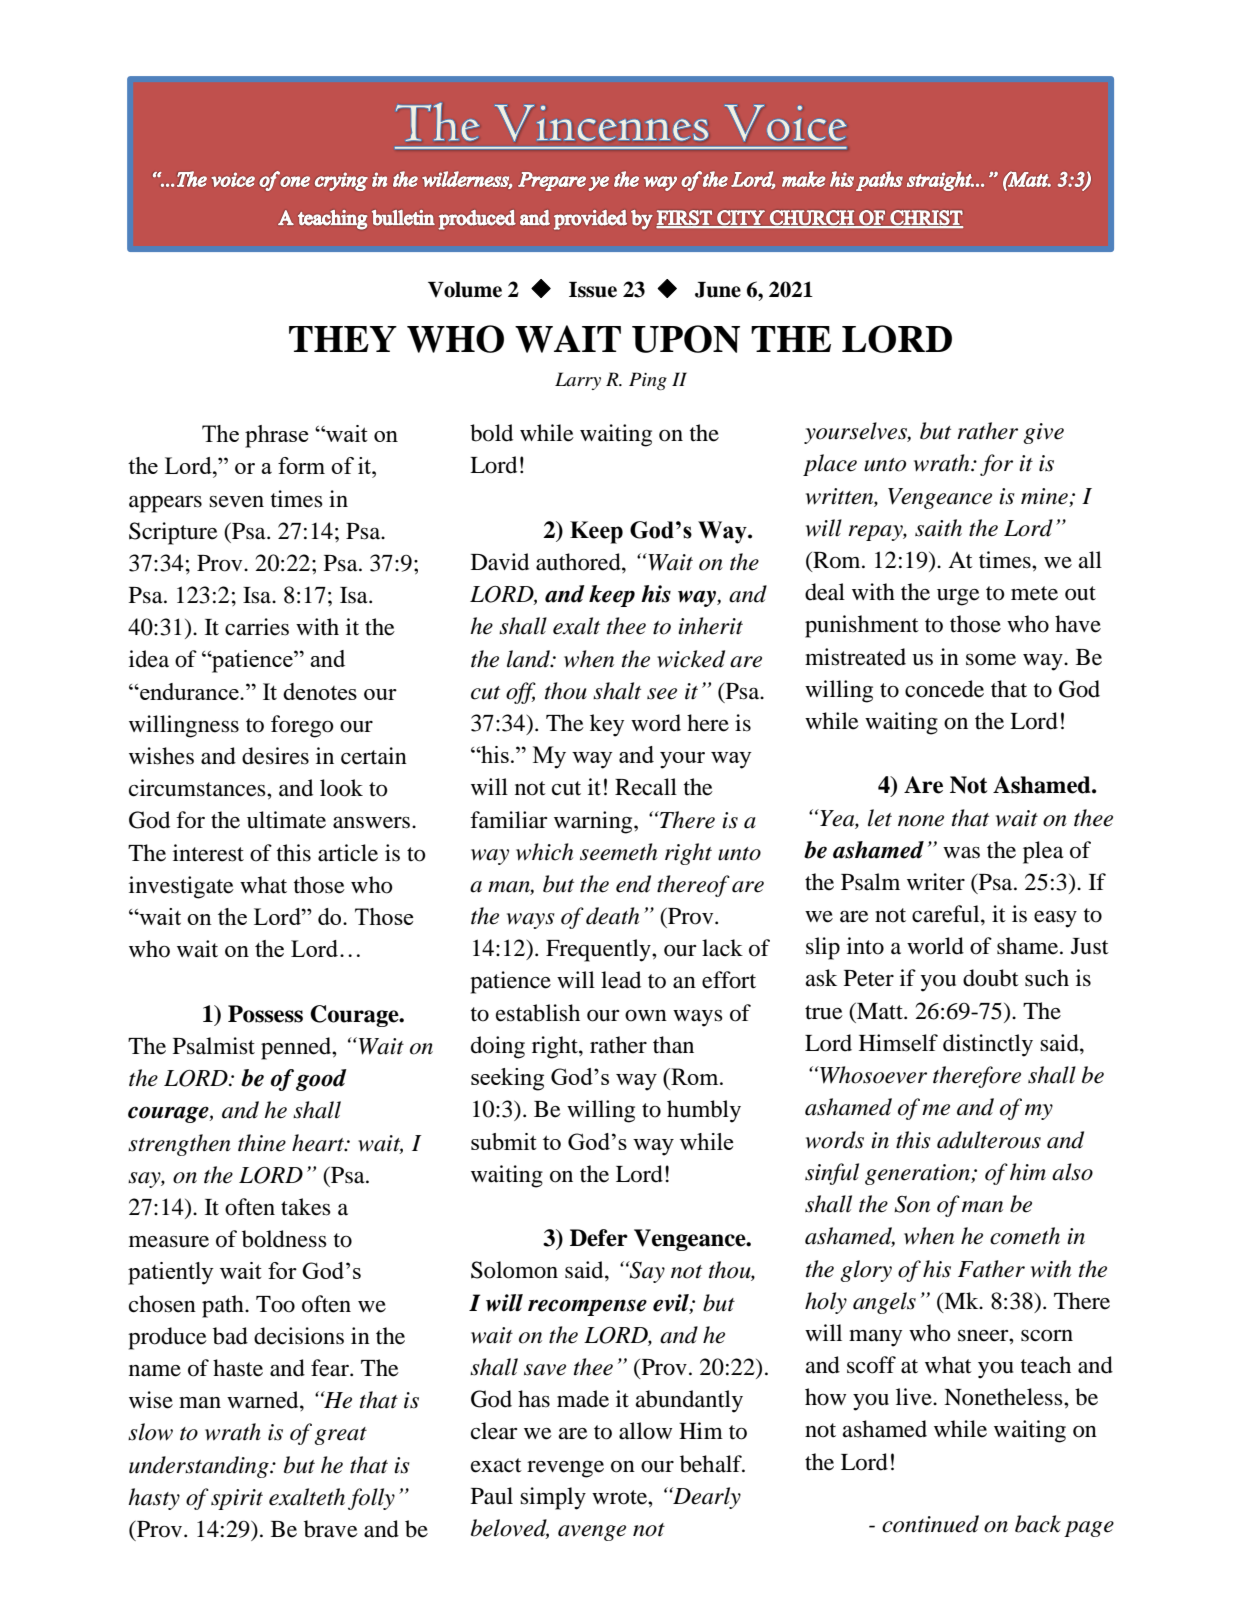  What do you see at coordinates (343, 339) in the page?
I see `THEY` at bounding box center [343, 339].
